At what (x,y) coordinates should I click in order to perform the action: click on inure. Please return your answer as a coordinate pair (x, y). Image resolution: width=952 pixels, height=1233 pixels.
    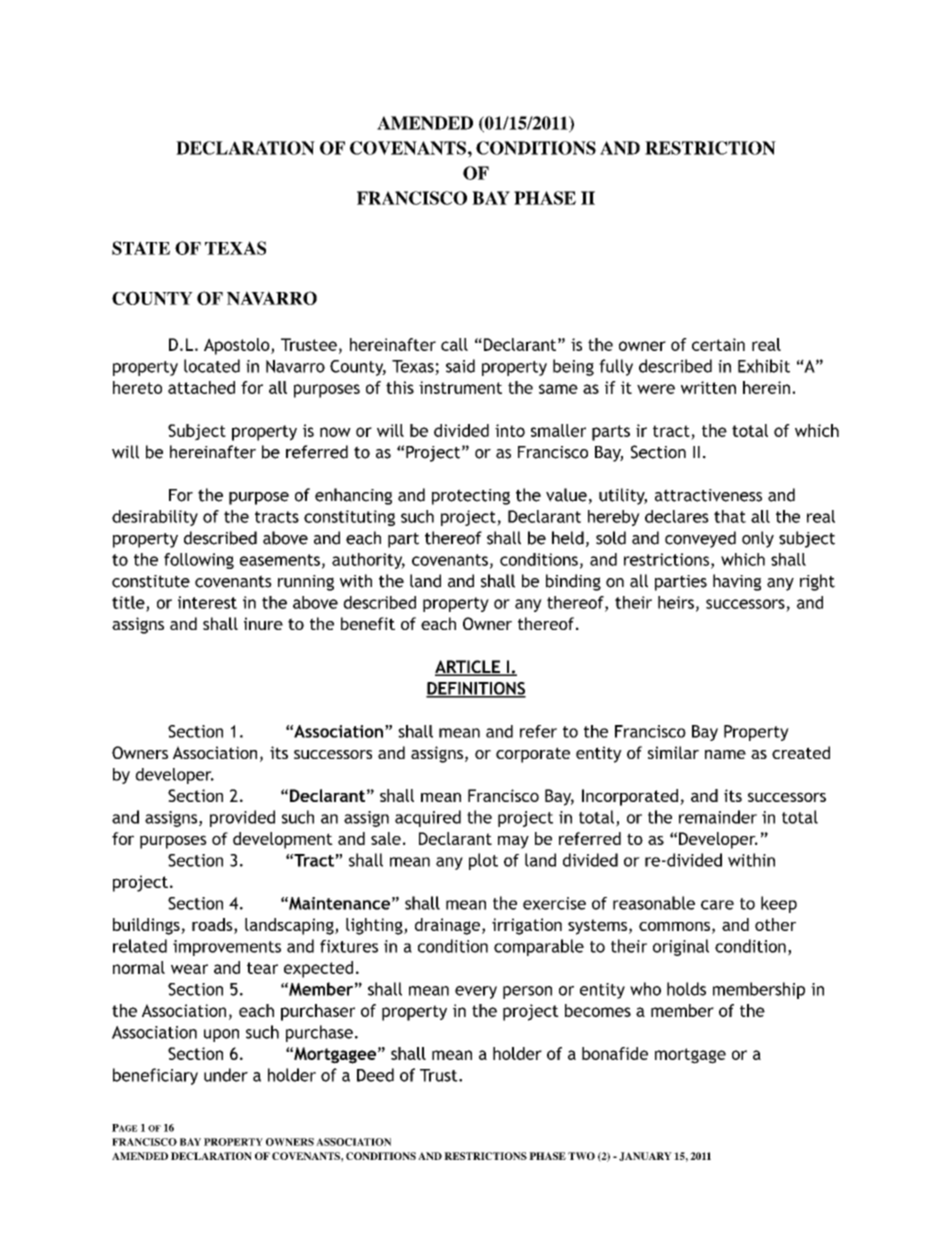
    Looking at the image, I should click on (263, 623).
